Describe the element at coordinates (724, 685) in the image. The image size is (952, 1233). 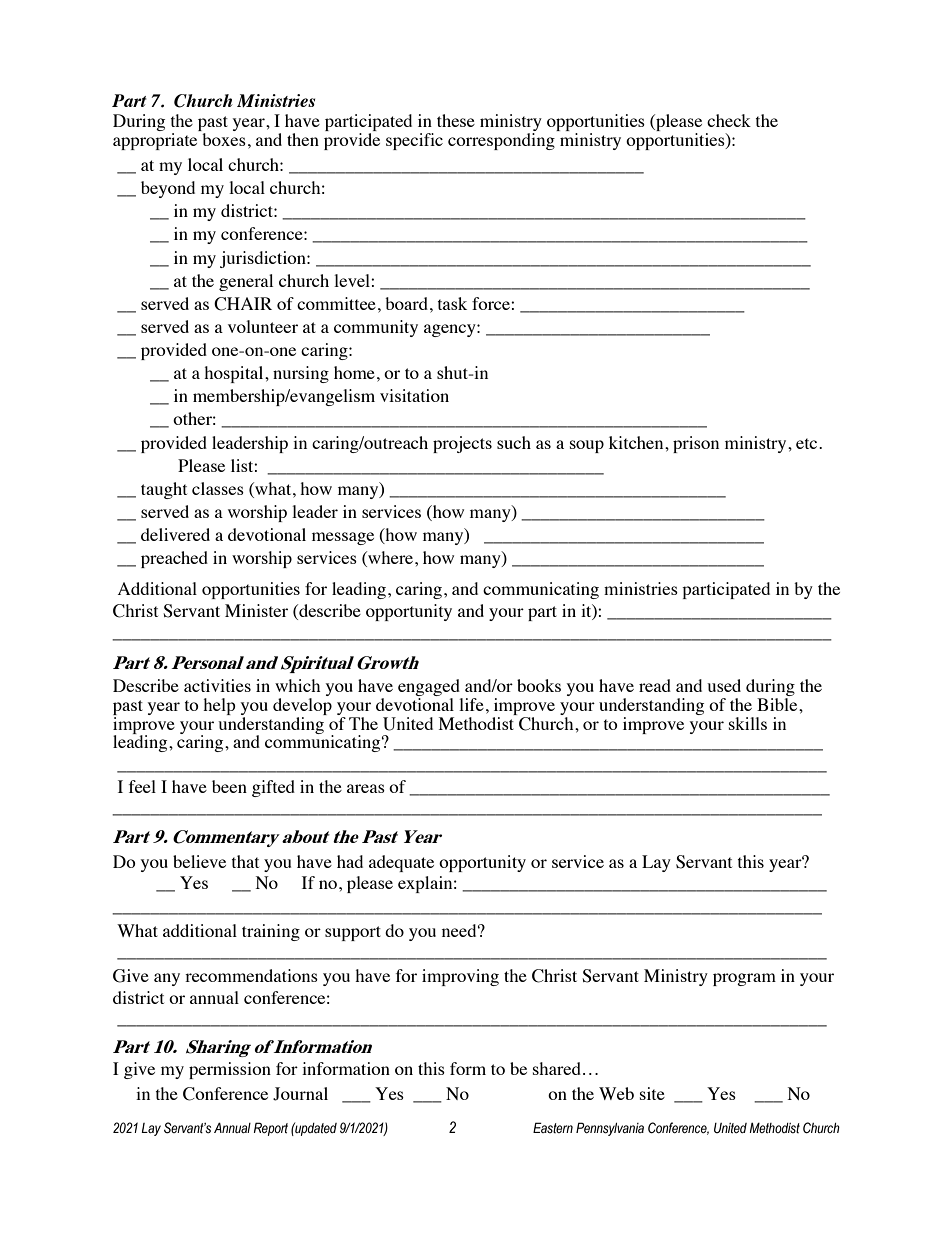
I see `used` at that location.
